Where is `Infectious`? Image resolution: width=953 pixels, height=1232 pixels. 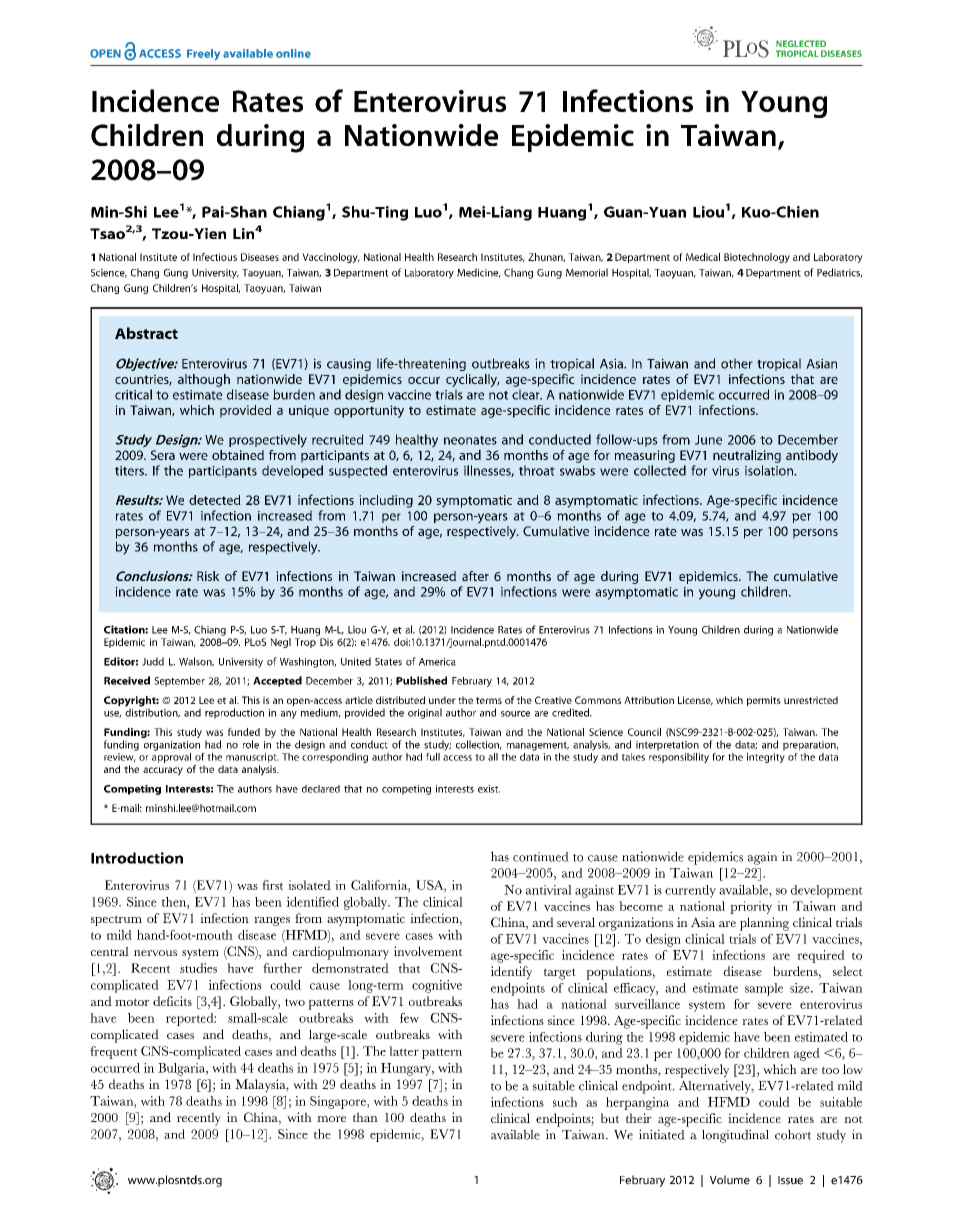 Infectious is located at coordinates (215, 257).
